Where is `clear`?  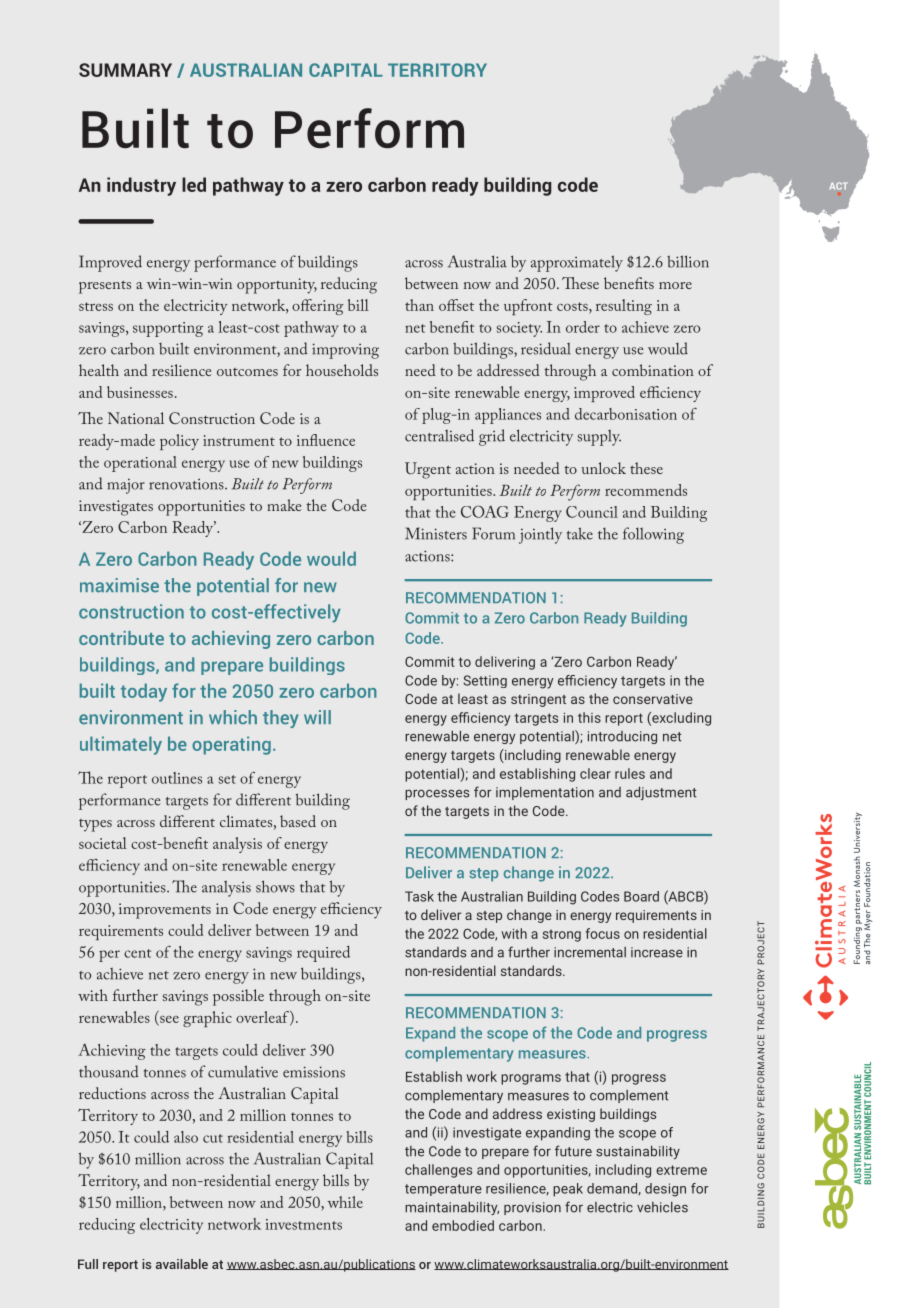 clear is located at coordinates (595, 773).
